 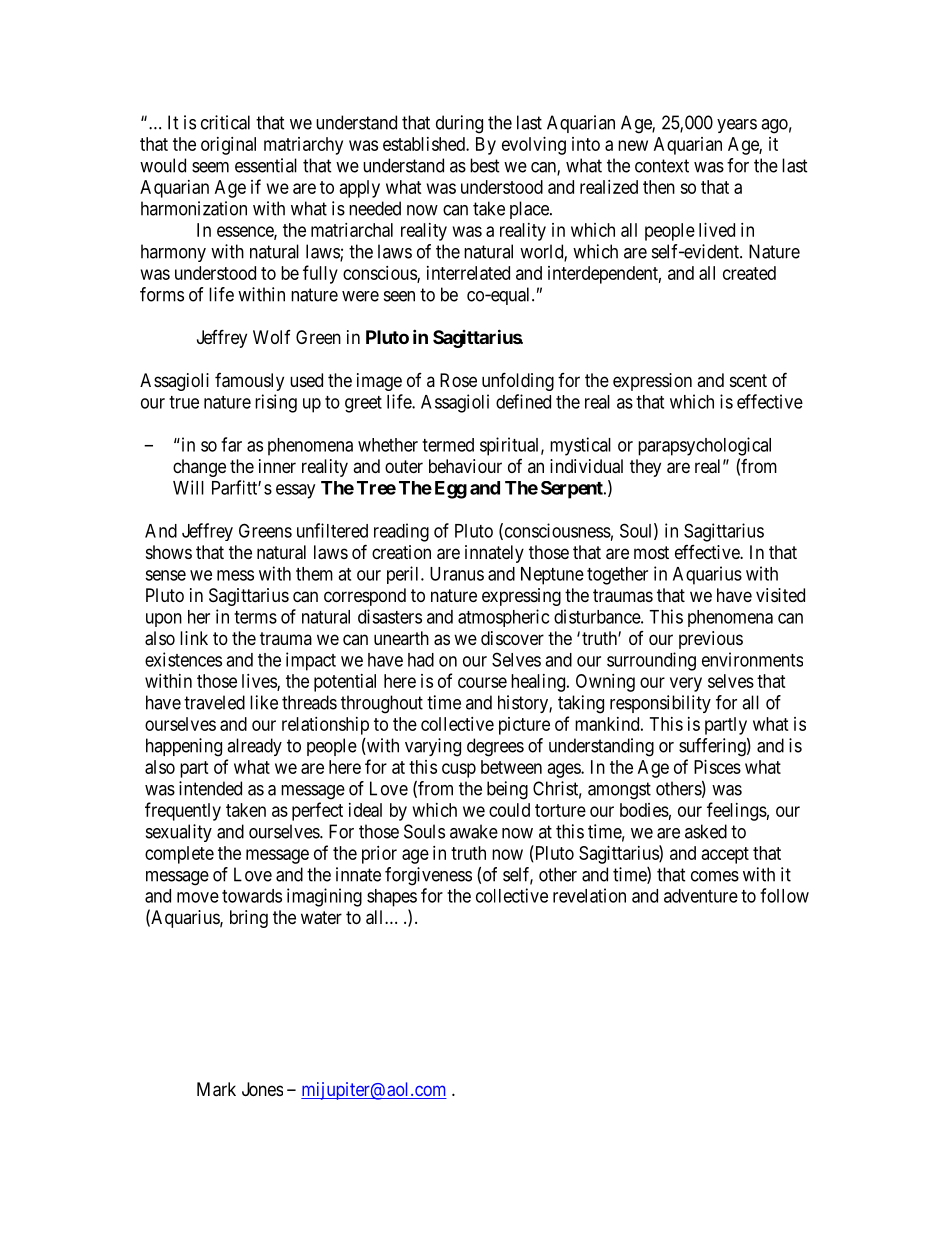 I want to click on Pisces, so click(x=717, y=767).
